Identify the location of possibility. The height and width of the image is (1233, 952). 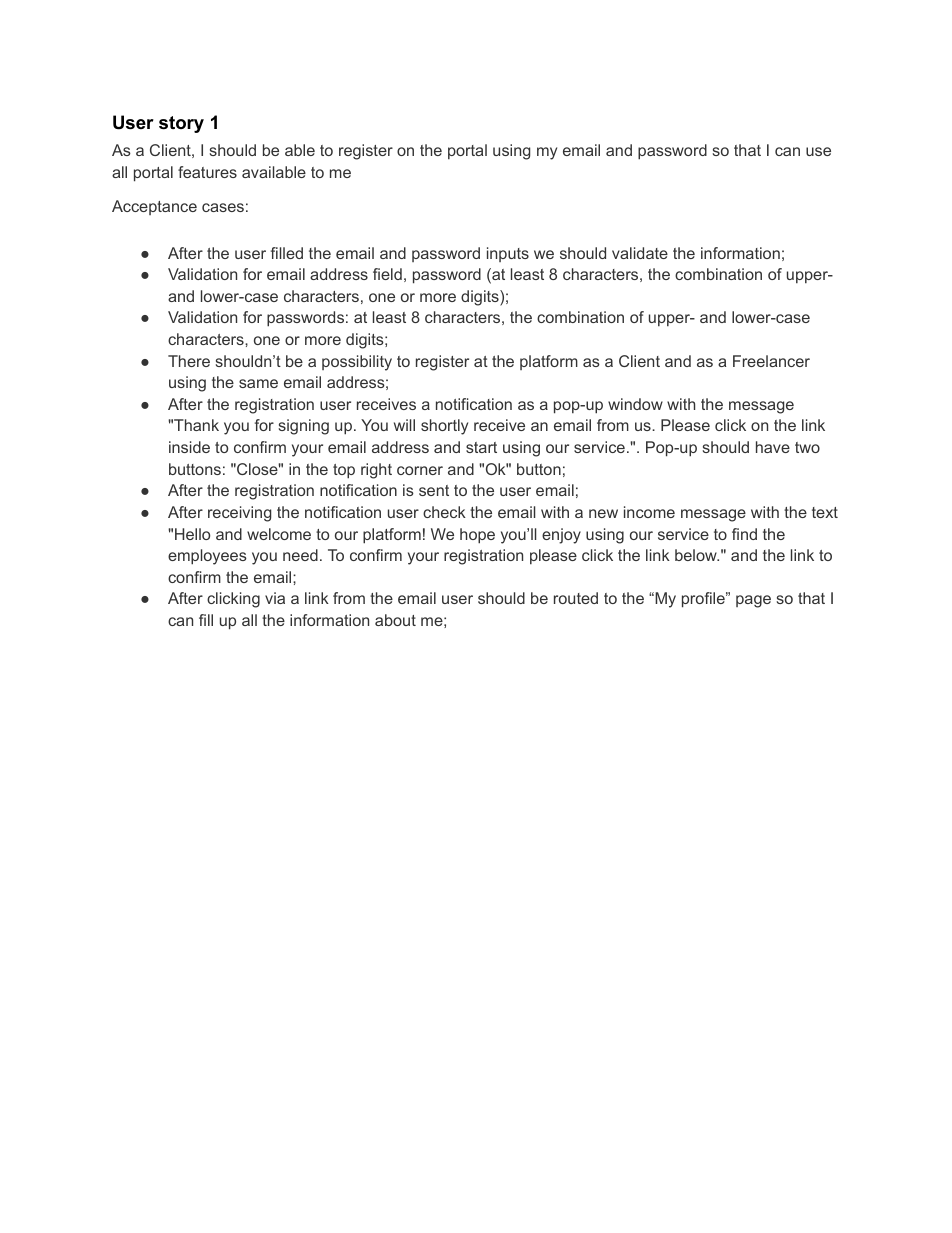
(357, 363).
